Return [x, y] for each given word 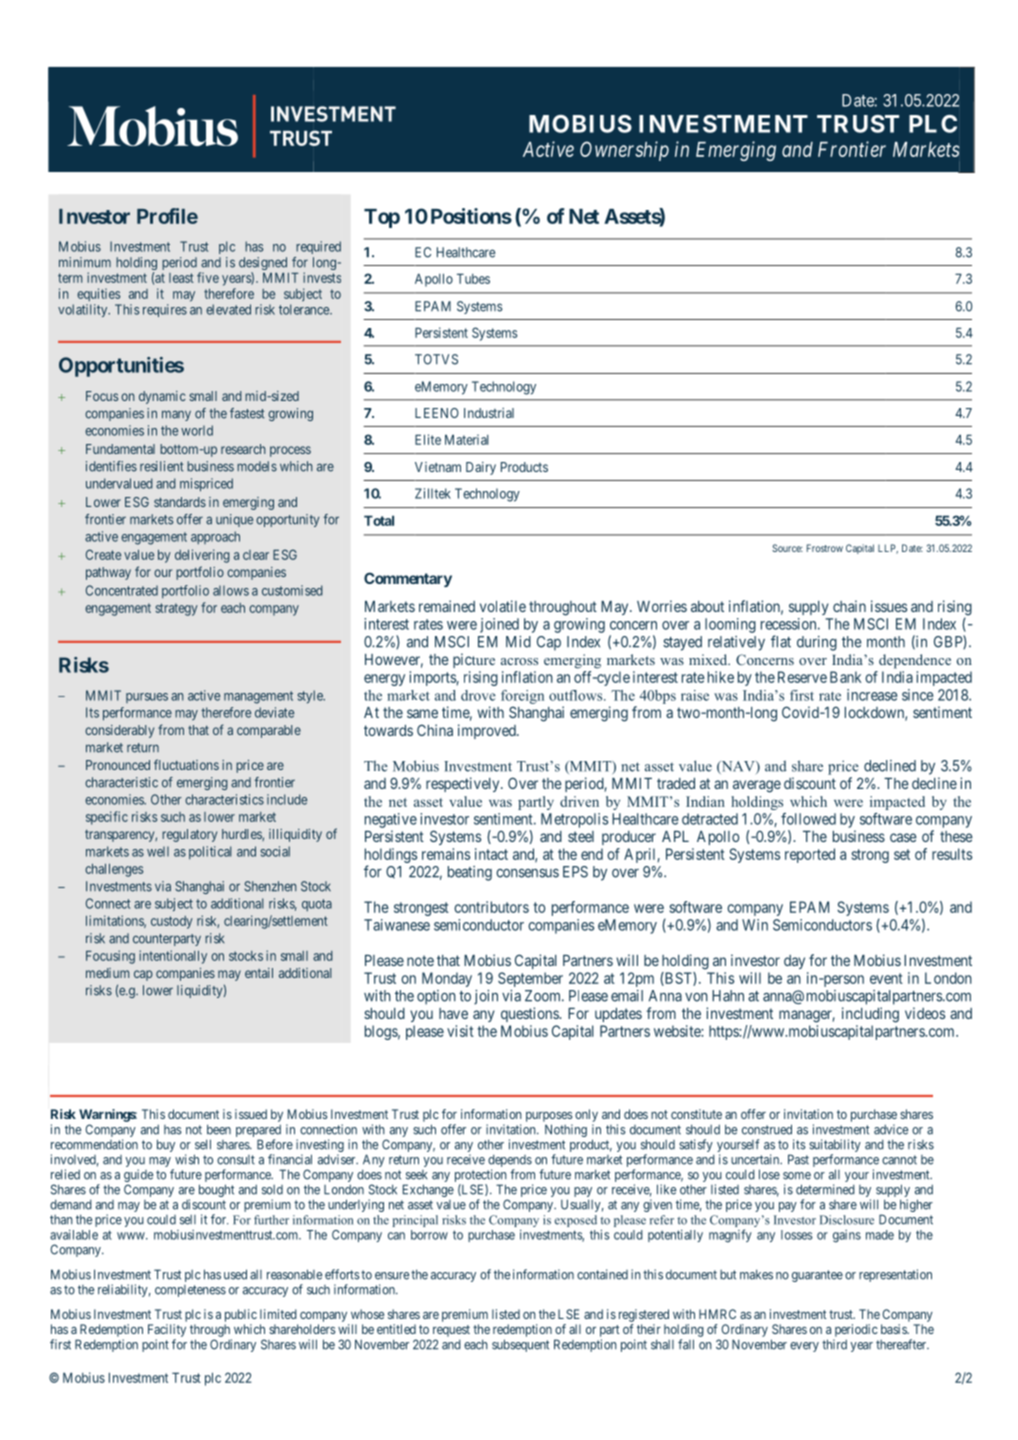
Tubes [473, 278]
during [817, 643]
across [519, 661]
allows [231, 590]
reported [810, 855]
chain [849, 606]
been [219, 1129]
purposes [549, 1117]
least [181, 278]
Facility [167, 1330]
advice [891, 1129]
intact [491, 854]
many [176, 415]
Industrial [489, 413]
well [158, 851]
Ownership [624, 151]
